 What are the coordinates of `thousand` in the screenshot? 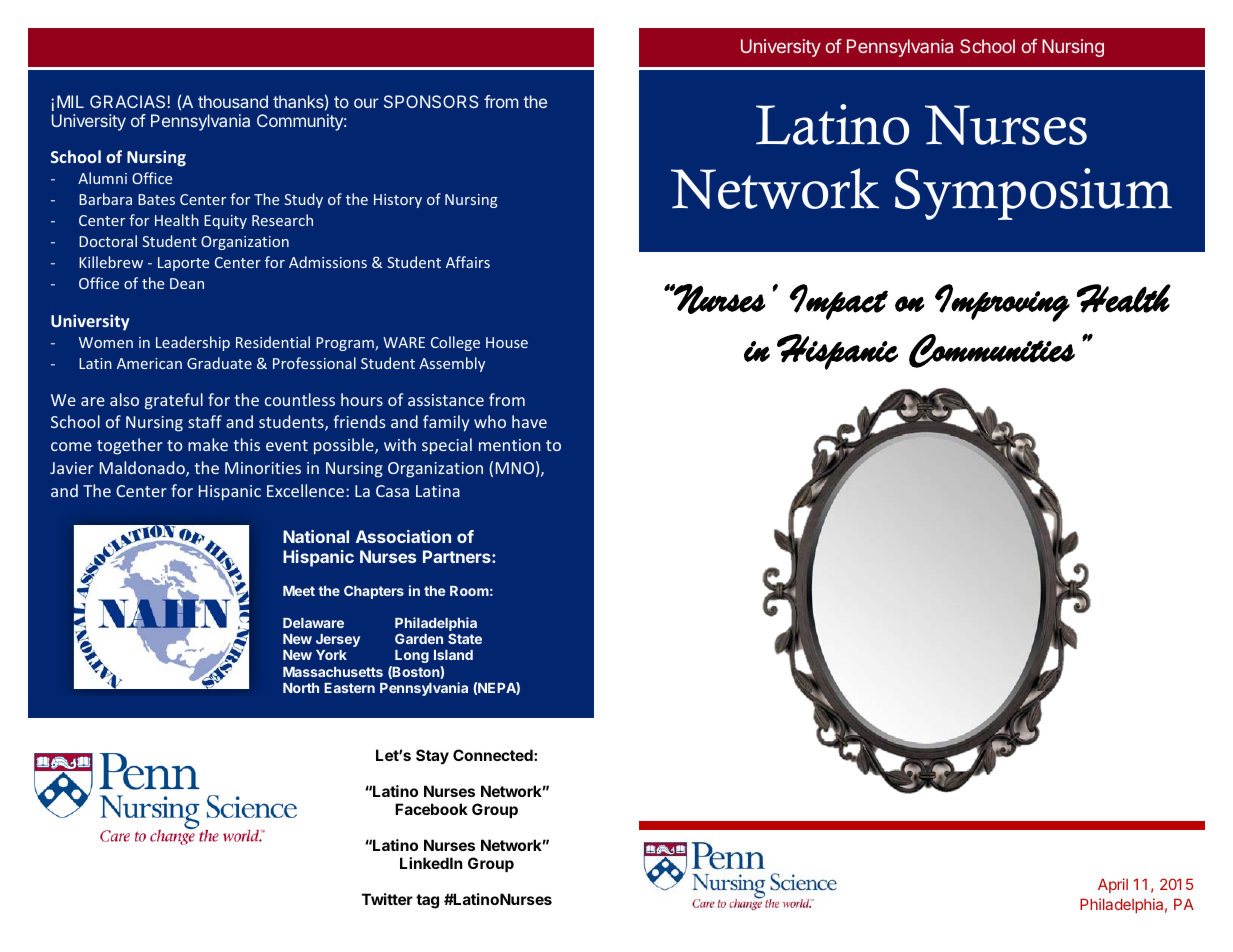 It's located at (233, 101).
